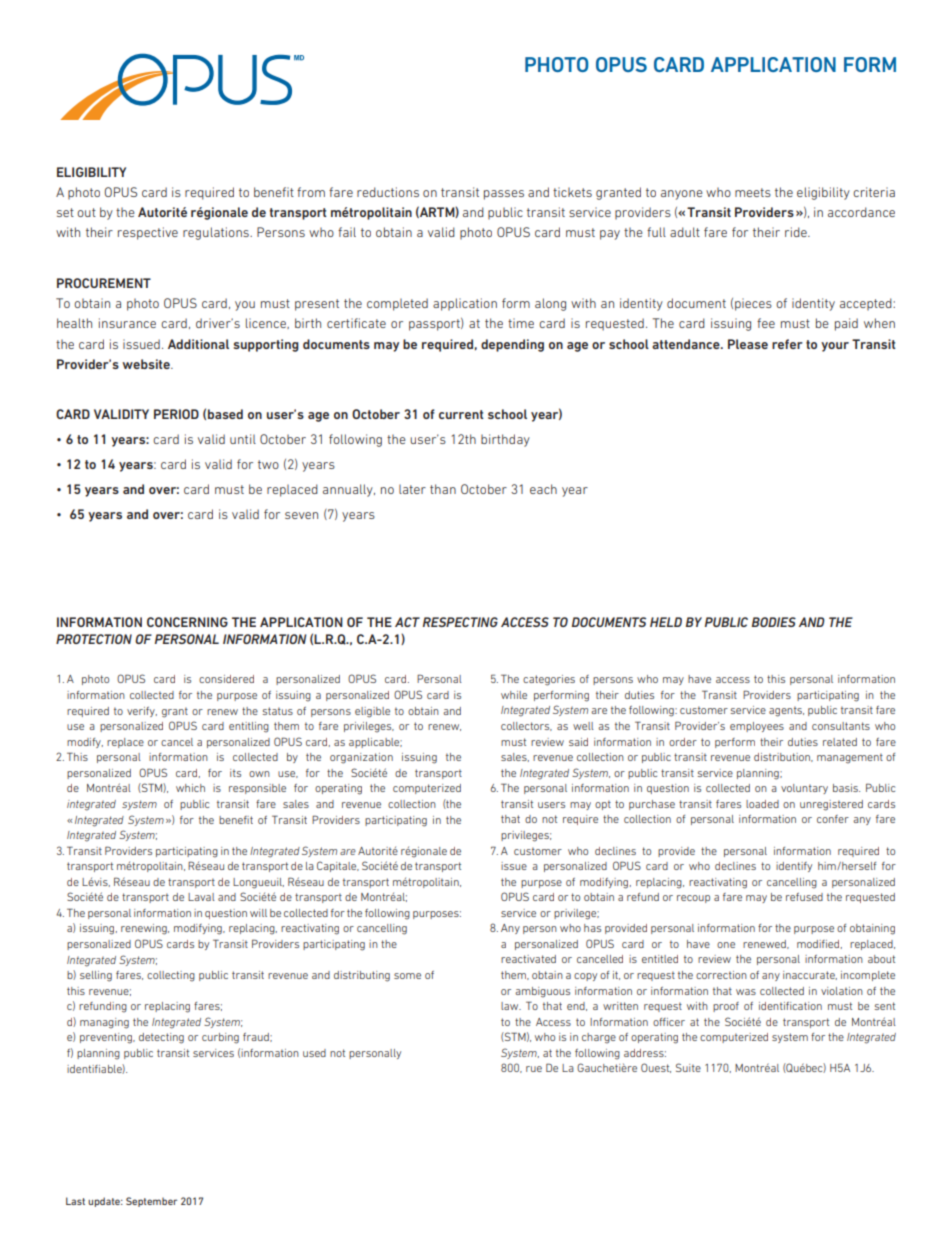 This document has width=952, height=1233. I want to click on rue, so click(534, 1069).
